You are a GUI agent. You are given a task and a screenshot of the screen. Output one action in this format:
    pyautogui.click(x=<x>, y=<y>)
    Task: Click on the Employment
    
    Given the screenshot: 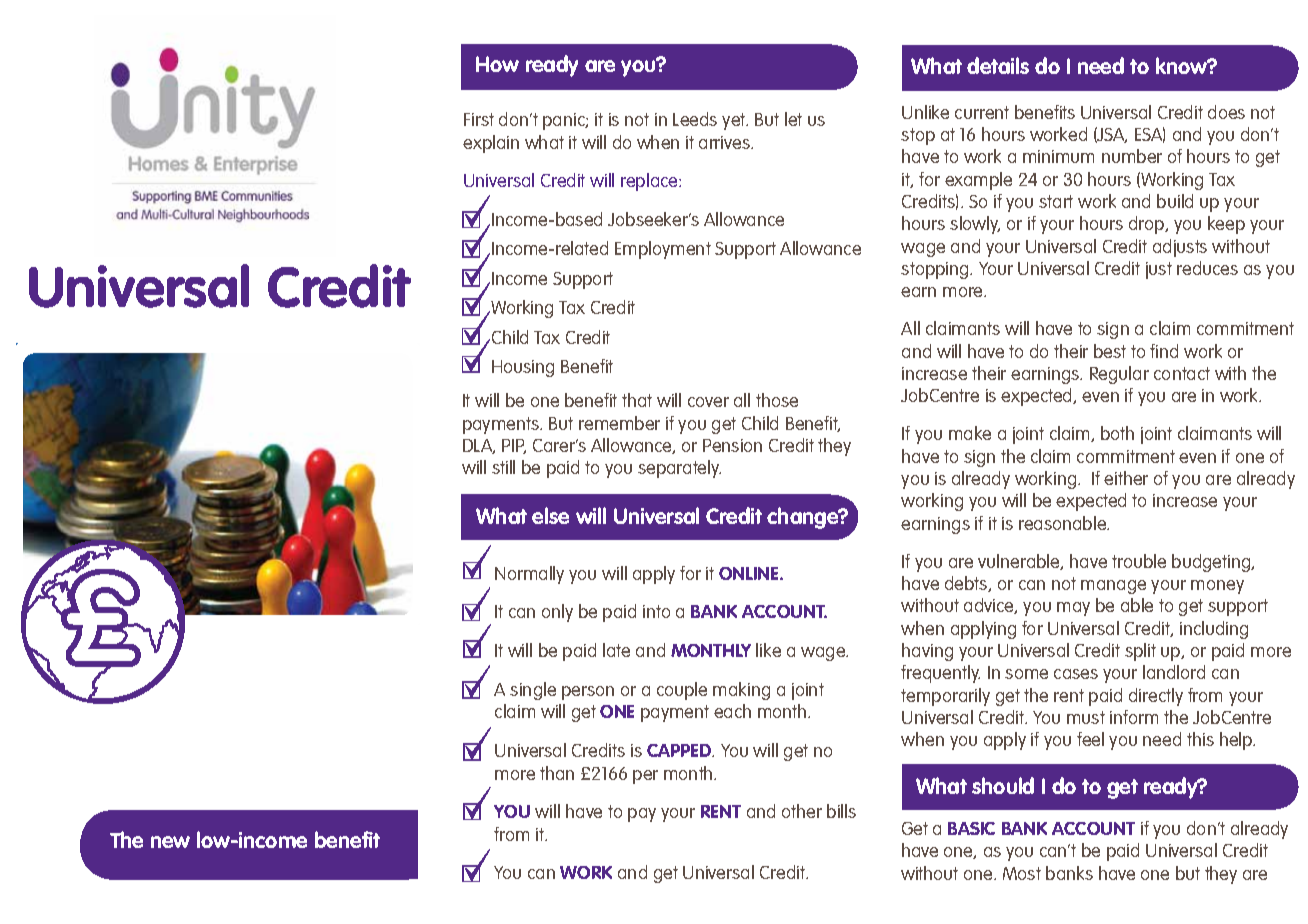 What is the action you would take?
    pyautogui.click(x=663, y=250)
